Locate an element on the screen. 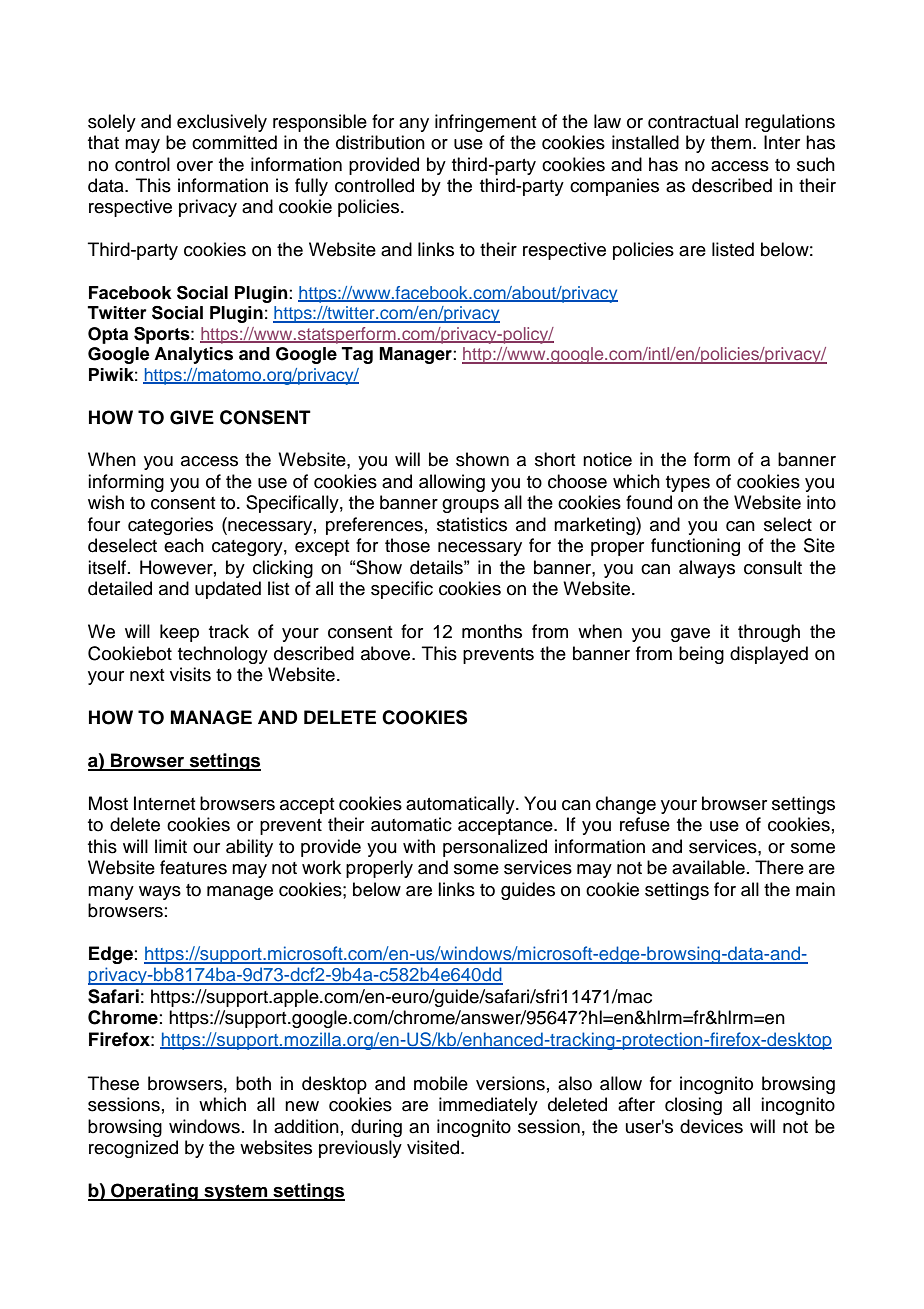 The width and height of the screenshot is (924, 1309). over is located at coordinates (195, 166).
